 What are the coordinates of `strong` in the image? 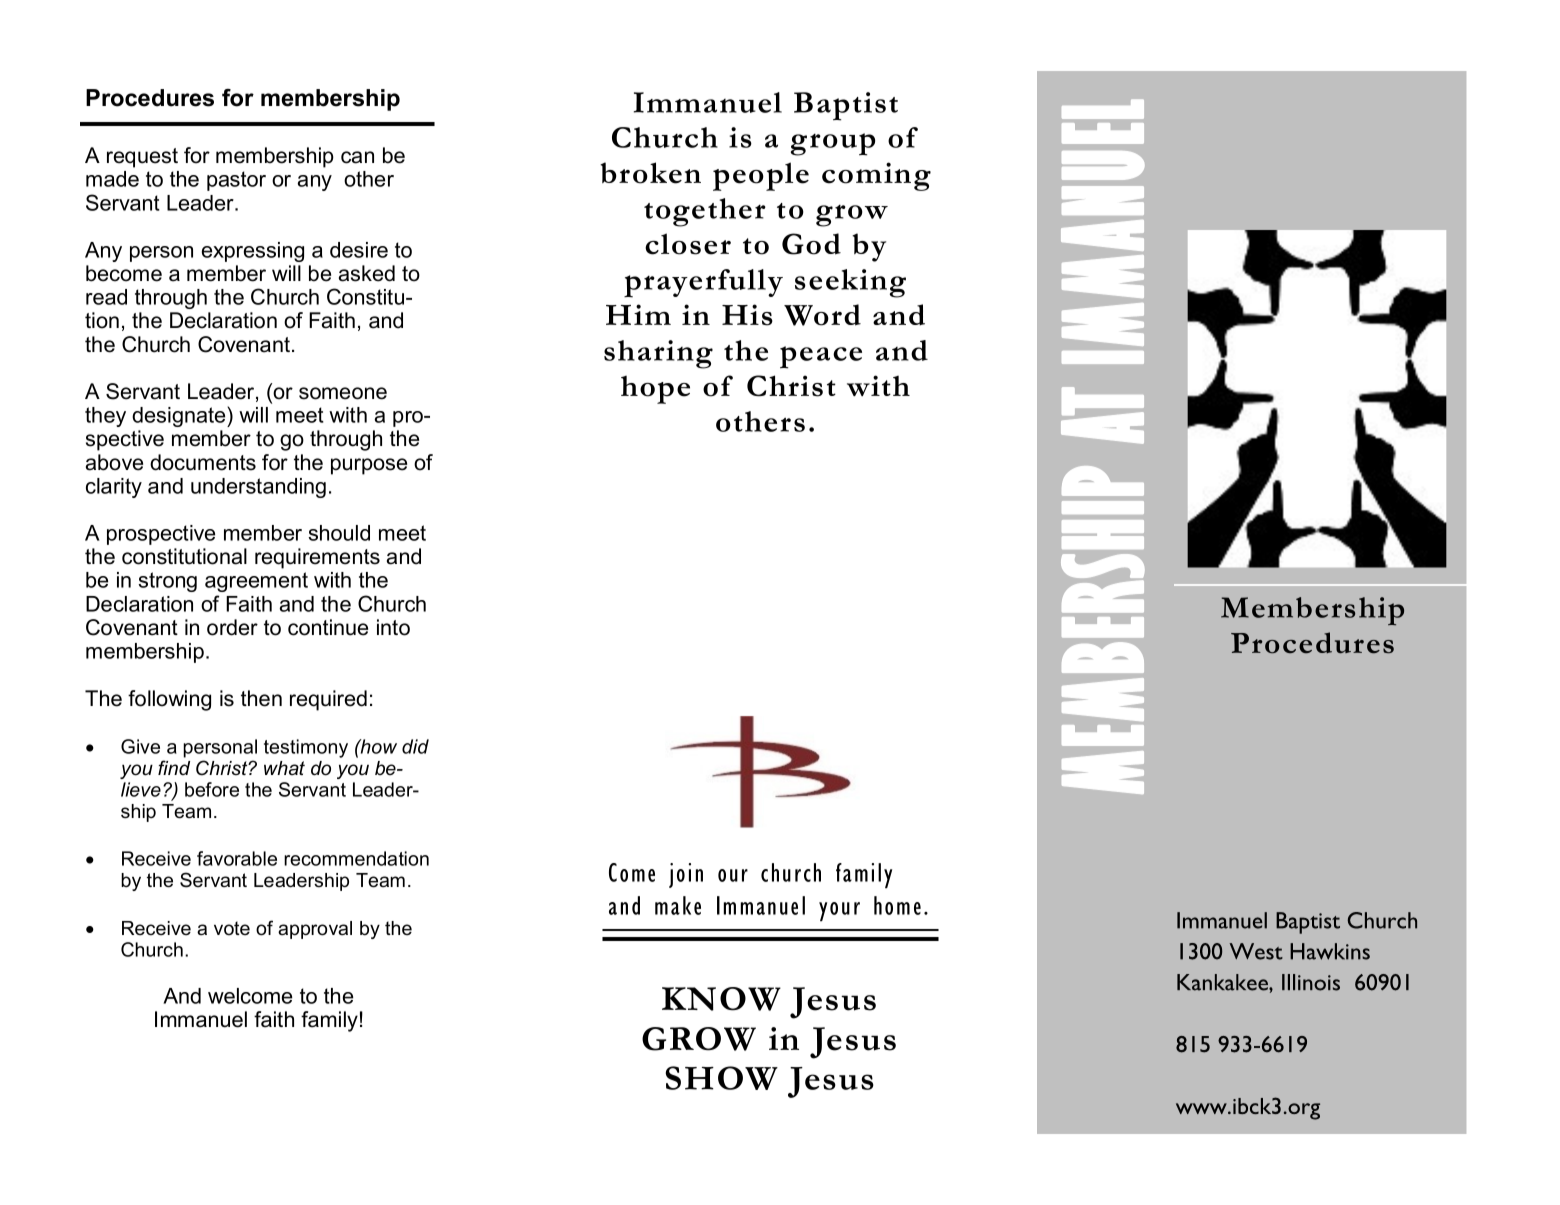 It's located at (167, 582).
